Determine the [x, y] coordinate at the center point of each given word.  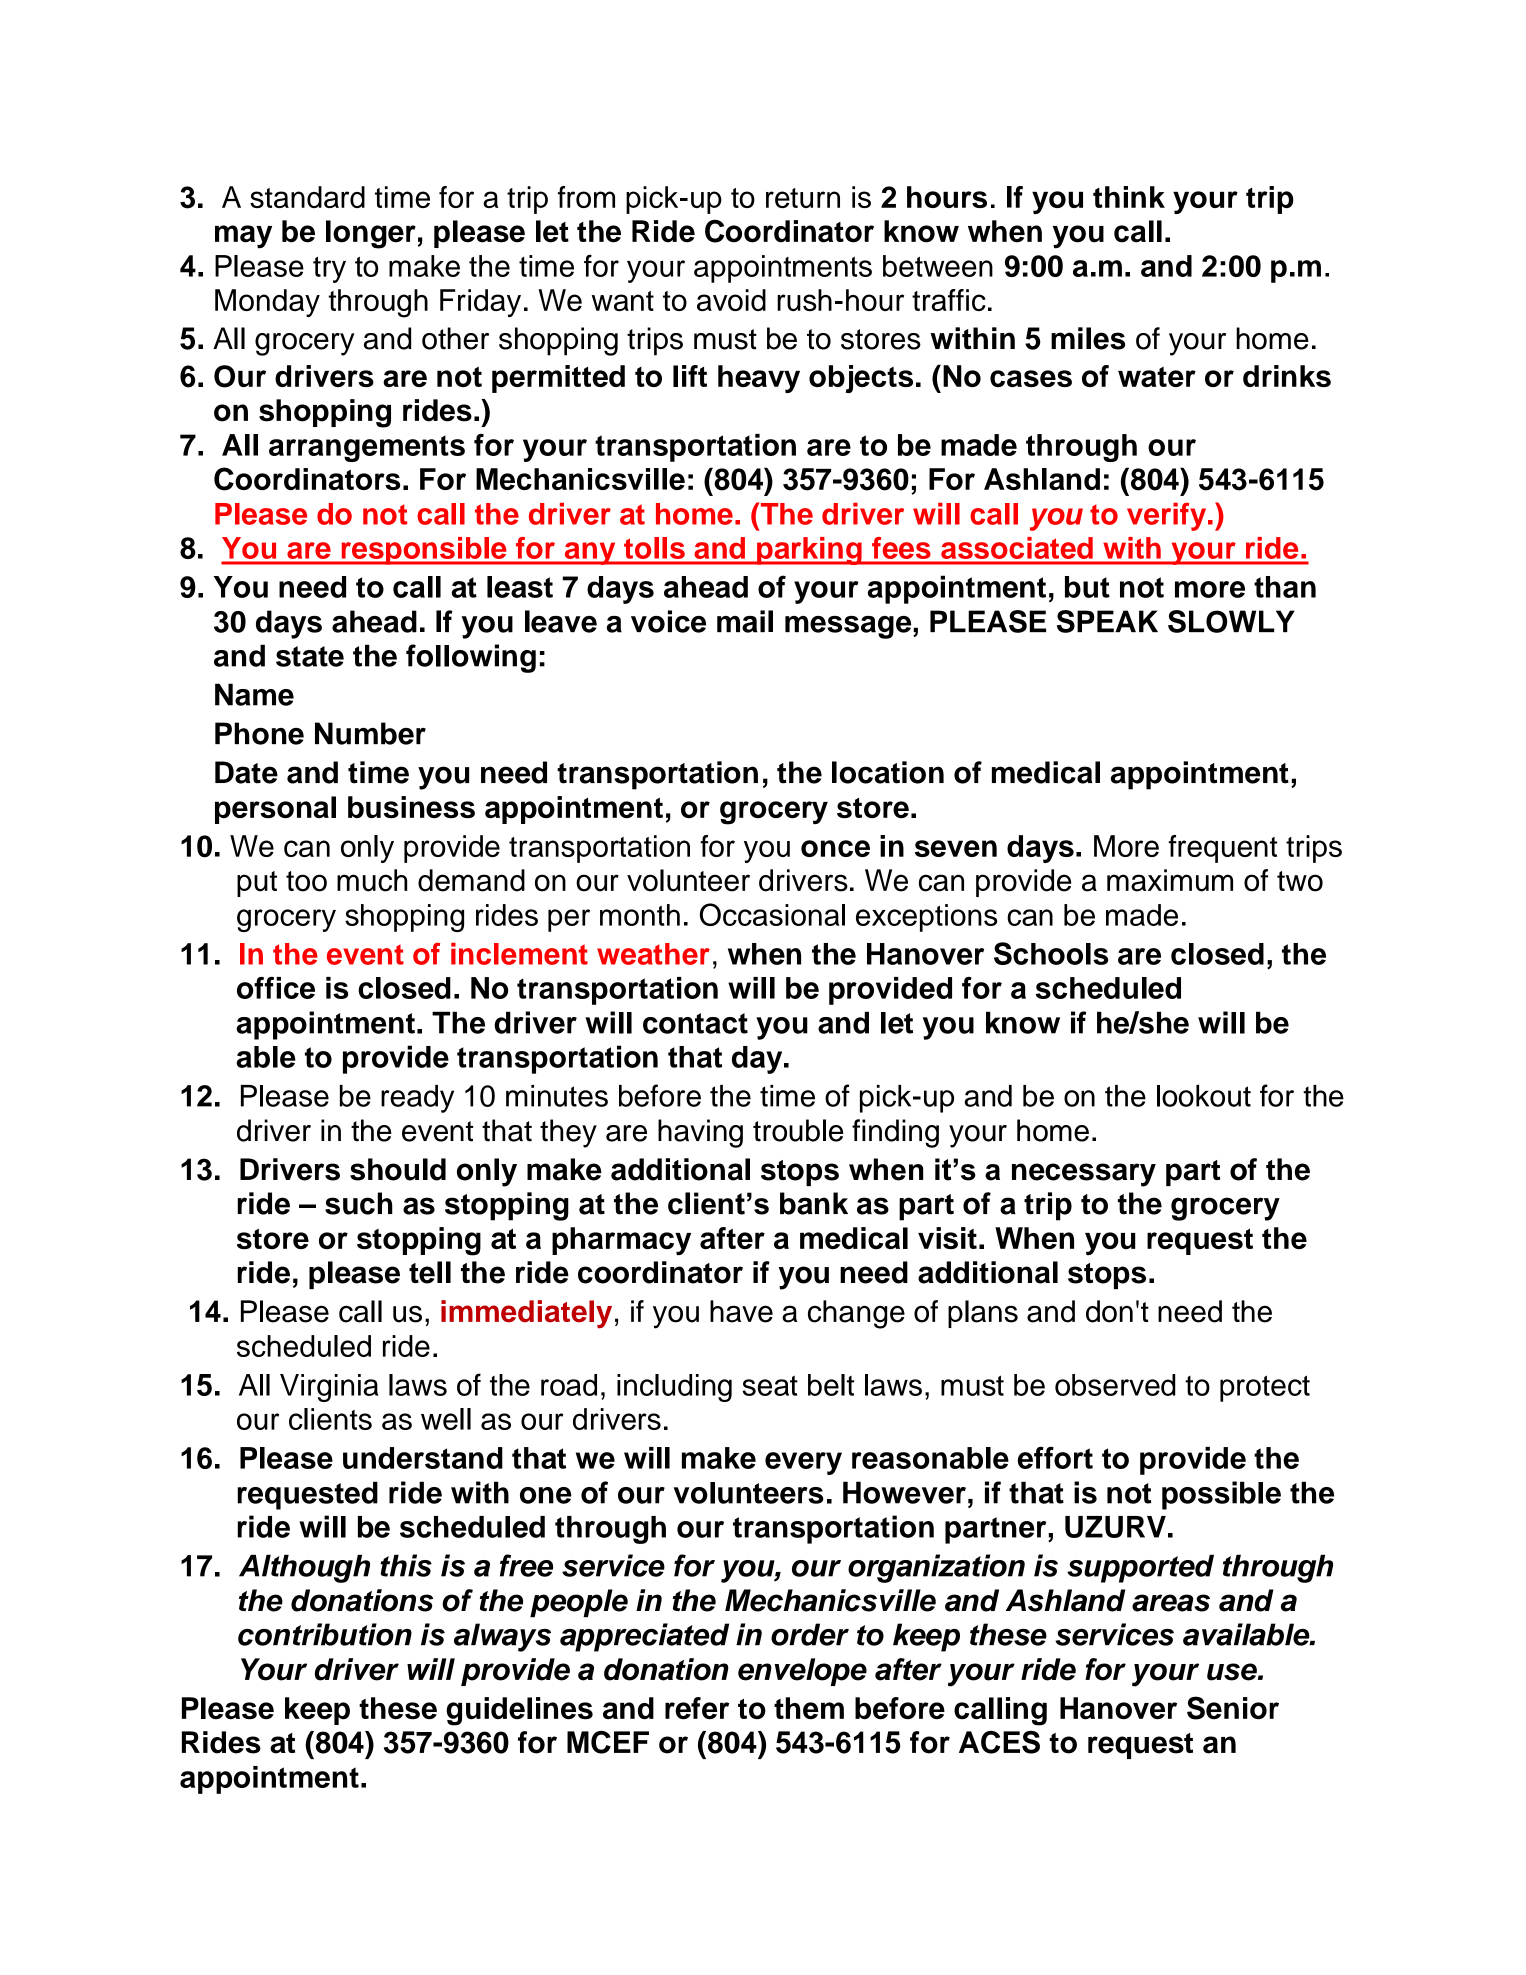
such [359, 1203]
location [888, 772]
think [1129, 197]
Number [370, 733]
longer [371, 234]
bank [814, 1203]
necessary [1084, 1175]
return [803, 198]
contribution [325, 1634]
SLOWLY [1231, 621]
